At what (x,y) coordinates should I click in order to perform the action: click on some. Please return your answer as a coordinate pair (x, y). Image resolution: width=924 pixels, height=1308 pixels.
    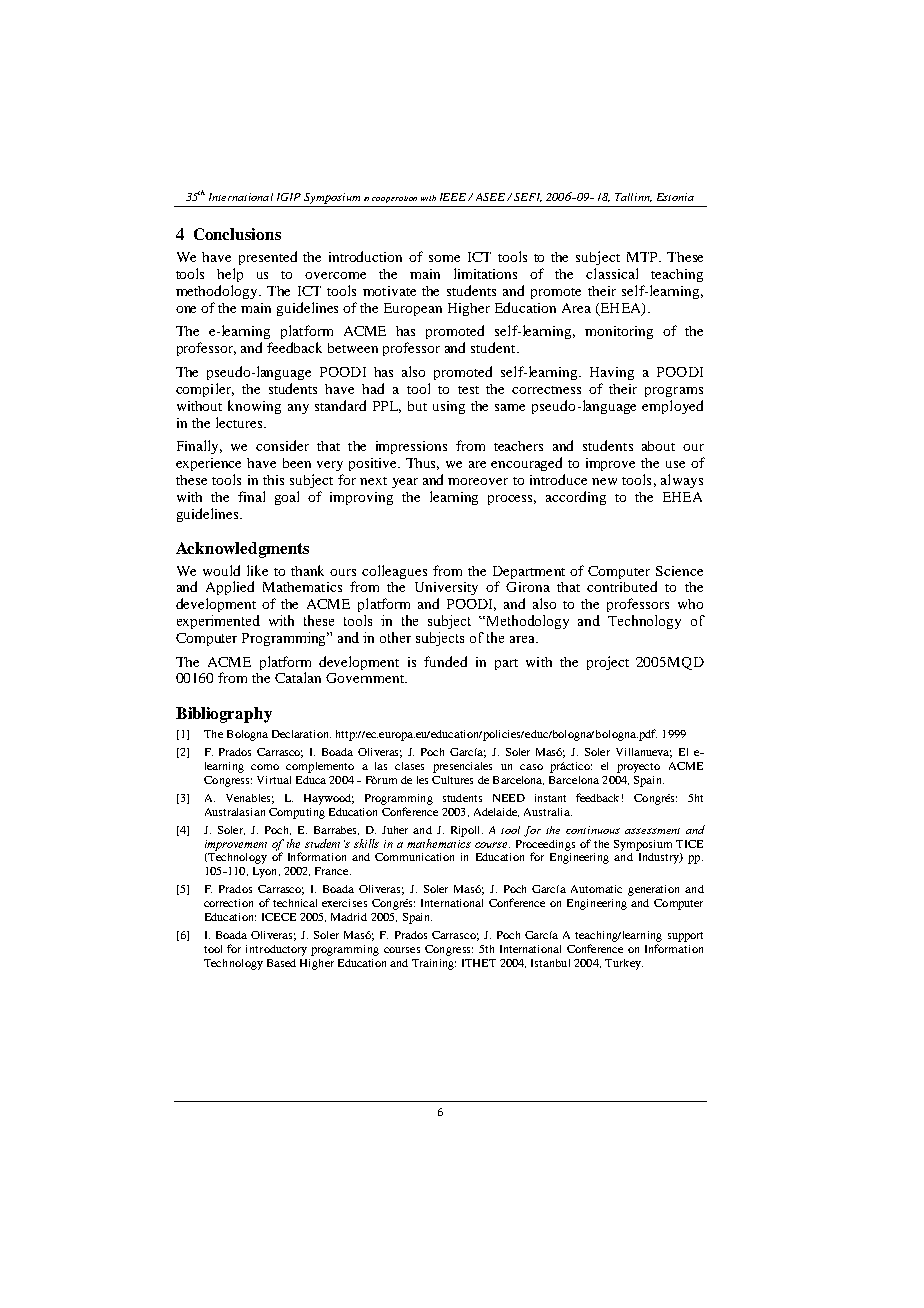
    Looking at the image, I should click on (444, 258).
